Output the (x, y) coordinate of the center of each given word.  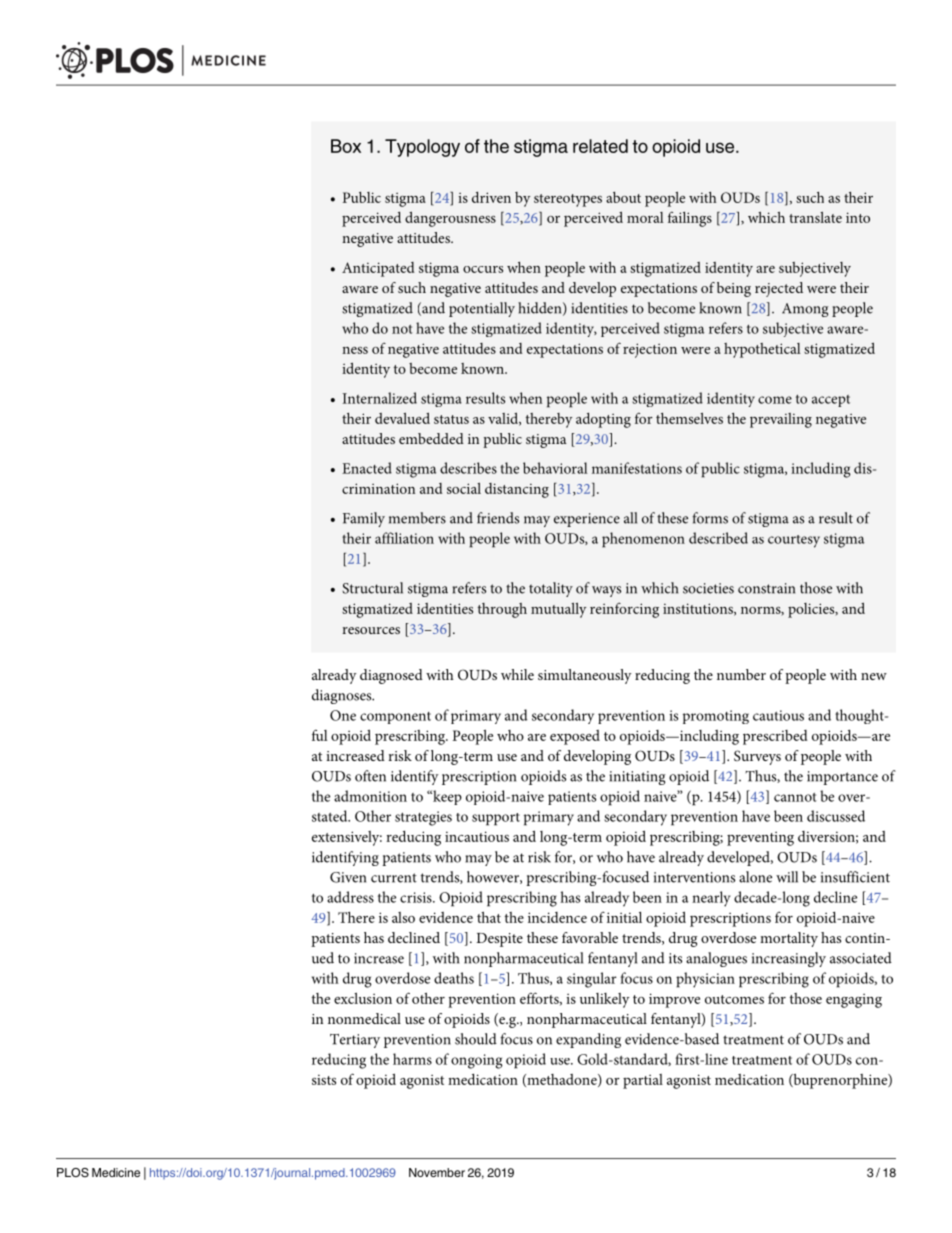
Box (346, 146)
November (437, 1172)
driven (491, 197)
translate (815, 217)
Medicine (116, 1172)
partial (643, 1081)
